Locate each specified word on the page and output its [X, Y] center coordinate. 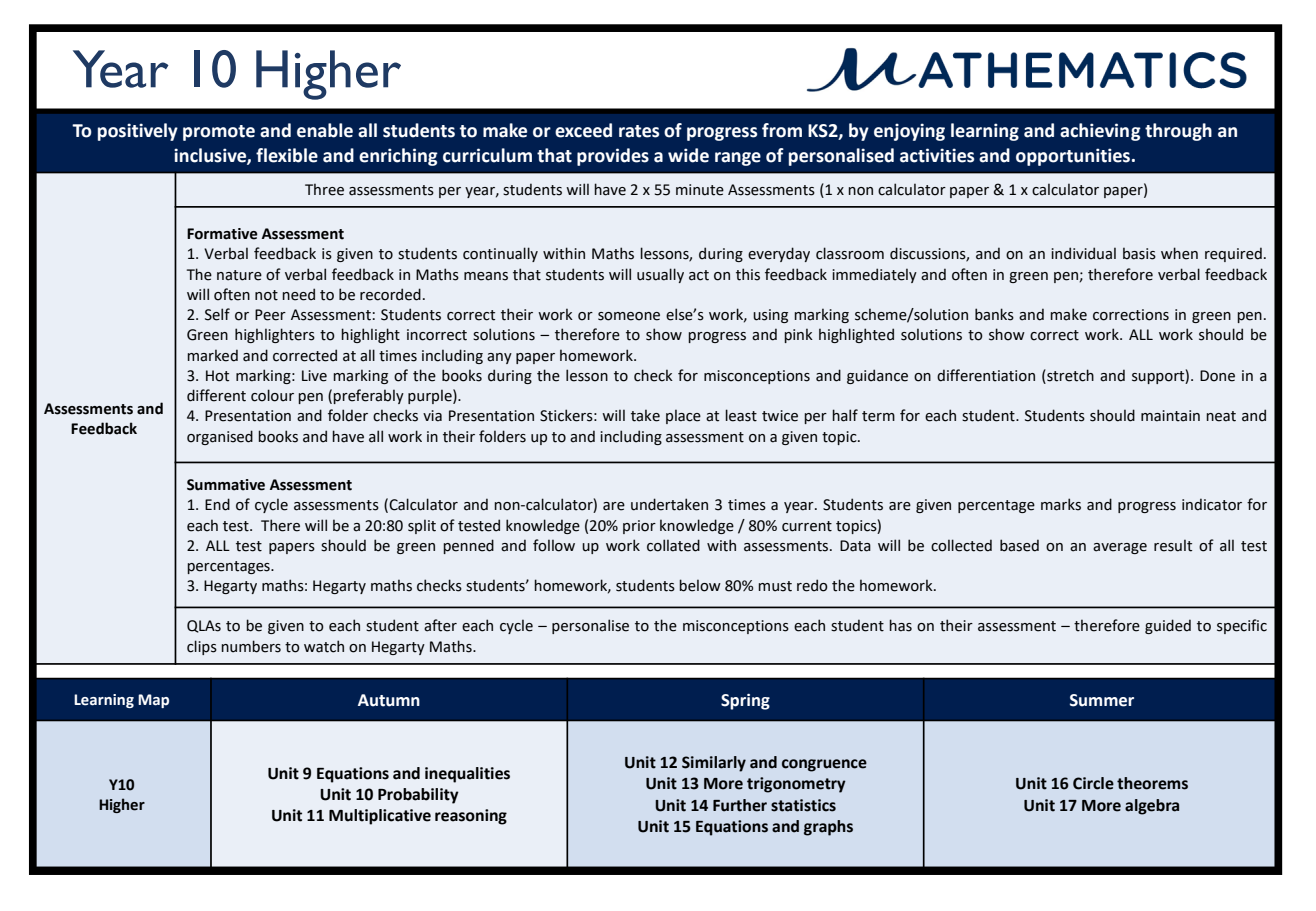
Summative [226, 485]
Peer [270, 315]
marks [1061, 504]
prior [639, 527]
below [700, 585]
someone [629, 316]
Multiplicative [380, 817]
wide [688, 155]
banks [994, 314]
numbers [251, 646]
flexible [287, 155]
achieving [1100, 132]
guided [1168, 626]
